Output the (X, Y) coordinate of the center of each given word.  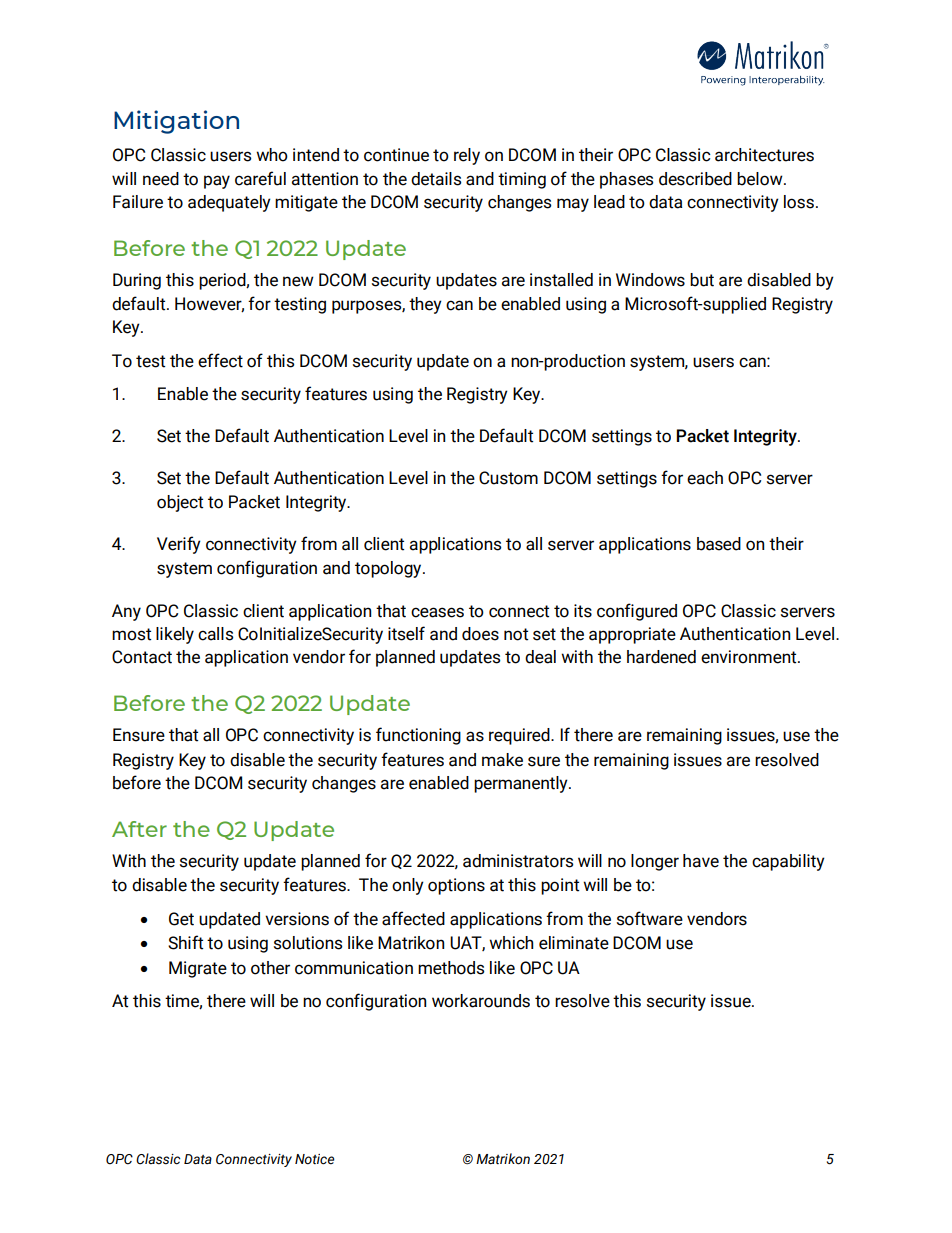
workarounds (481, 1001)
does (480, 634)
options (456, 886)
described (695, 179)
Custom (508, 478)
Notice (315, 1159)
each (705, 478)
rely (467, 156)
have (701, 861)
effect (220, 360)
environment (750, 657)
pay (217, 182)
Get (181, 919)
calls (215, 634)
